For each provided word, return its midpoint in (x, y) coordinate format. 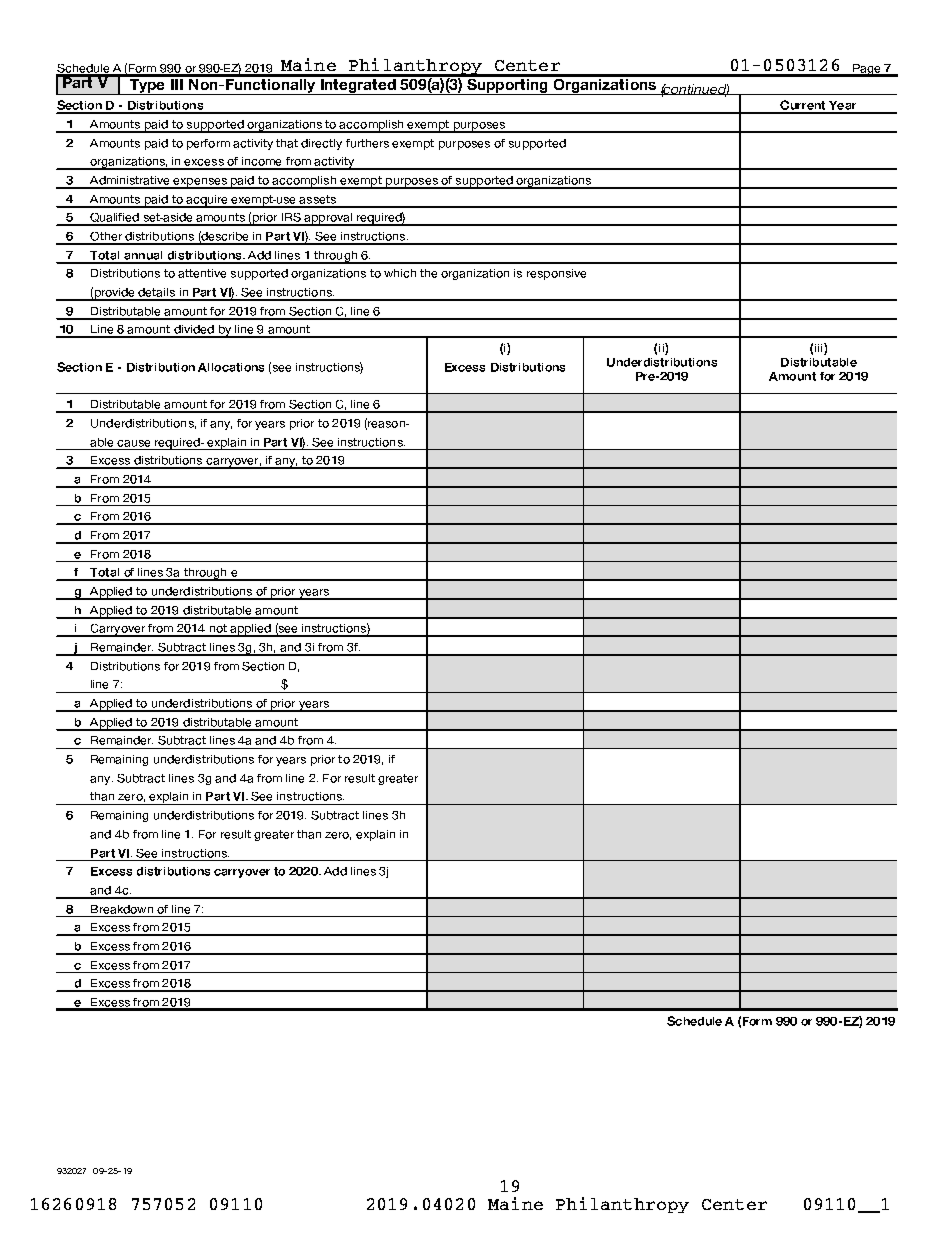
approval (328, 219)
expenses (200, 183)
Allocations (231, 367)
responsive (556, 274)
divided (194, 331)
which (400, 273)
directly (321, 144)
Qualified (114, 219)
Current (803, 106)
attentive (202, 273)
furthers (367, 143)
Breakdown (122, 909)
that (287, 143)
